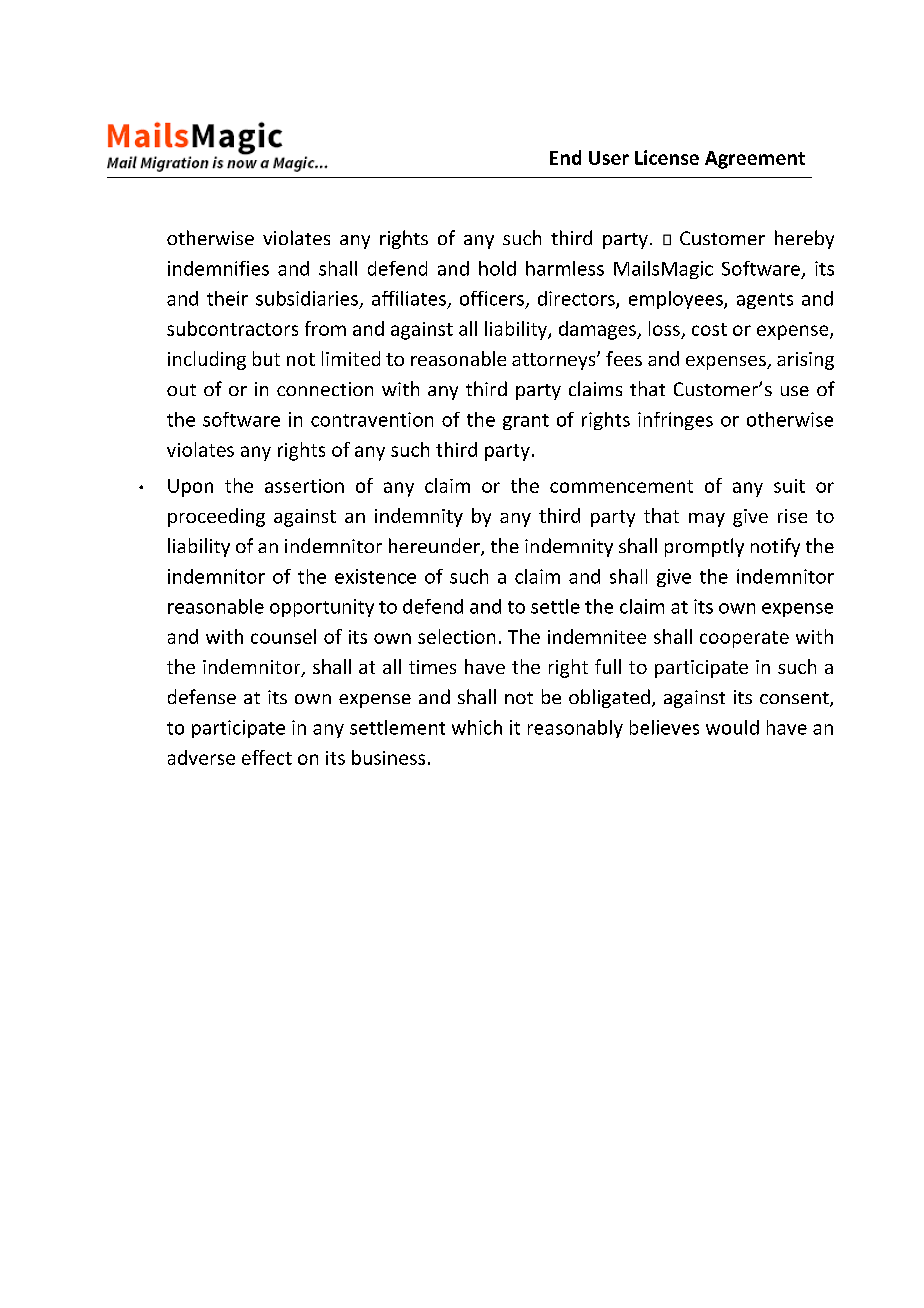  What do you see at coordinates (609, 158) in the document?
I see `User` at bounding box center [609, 158].
